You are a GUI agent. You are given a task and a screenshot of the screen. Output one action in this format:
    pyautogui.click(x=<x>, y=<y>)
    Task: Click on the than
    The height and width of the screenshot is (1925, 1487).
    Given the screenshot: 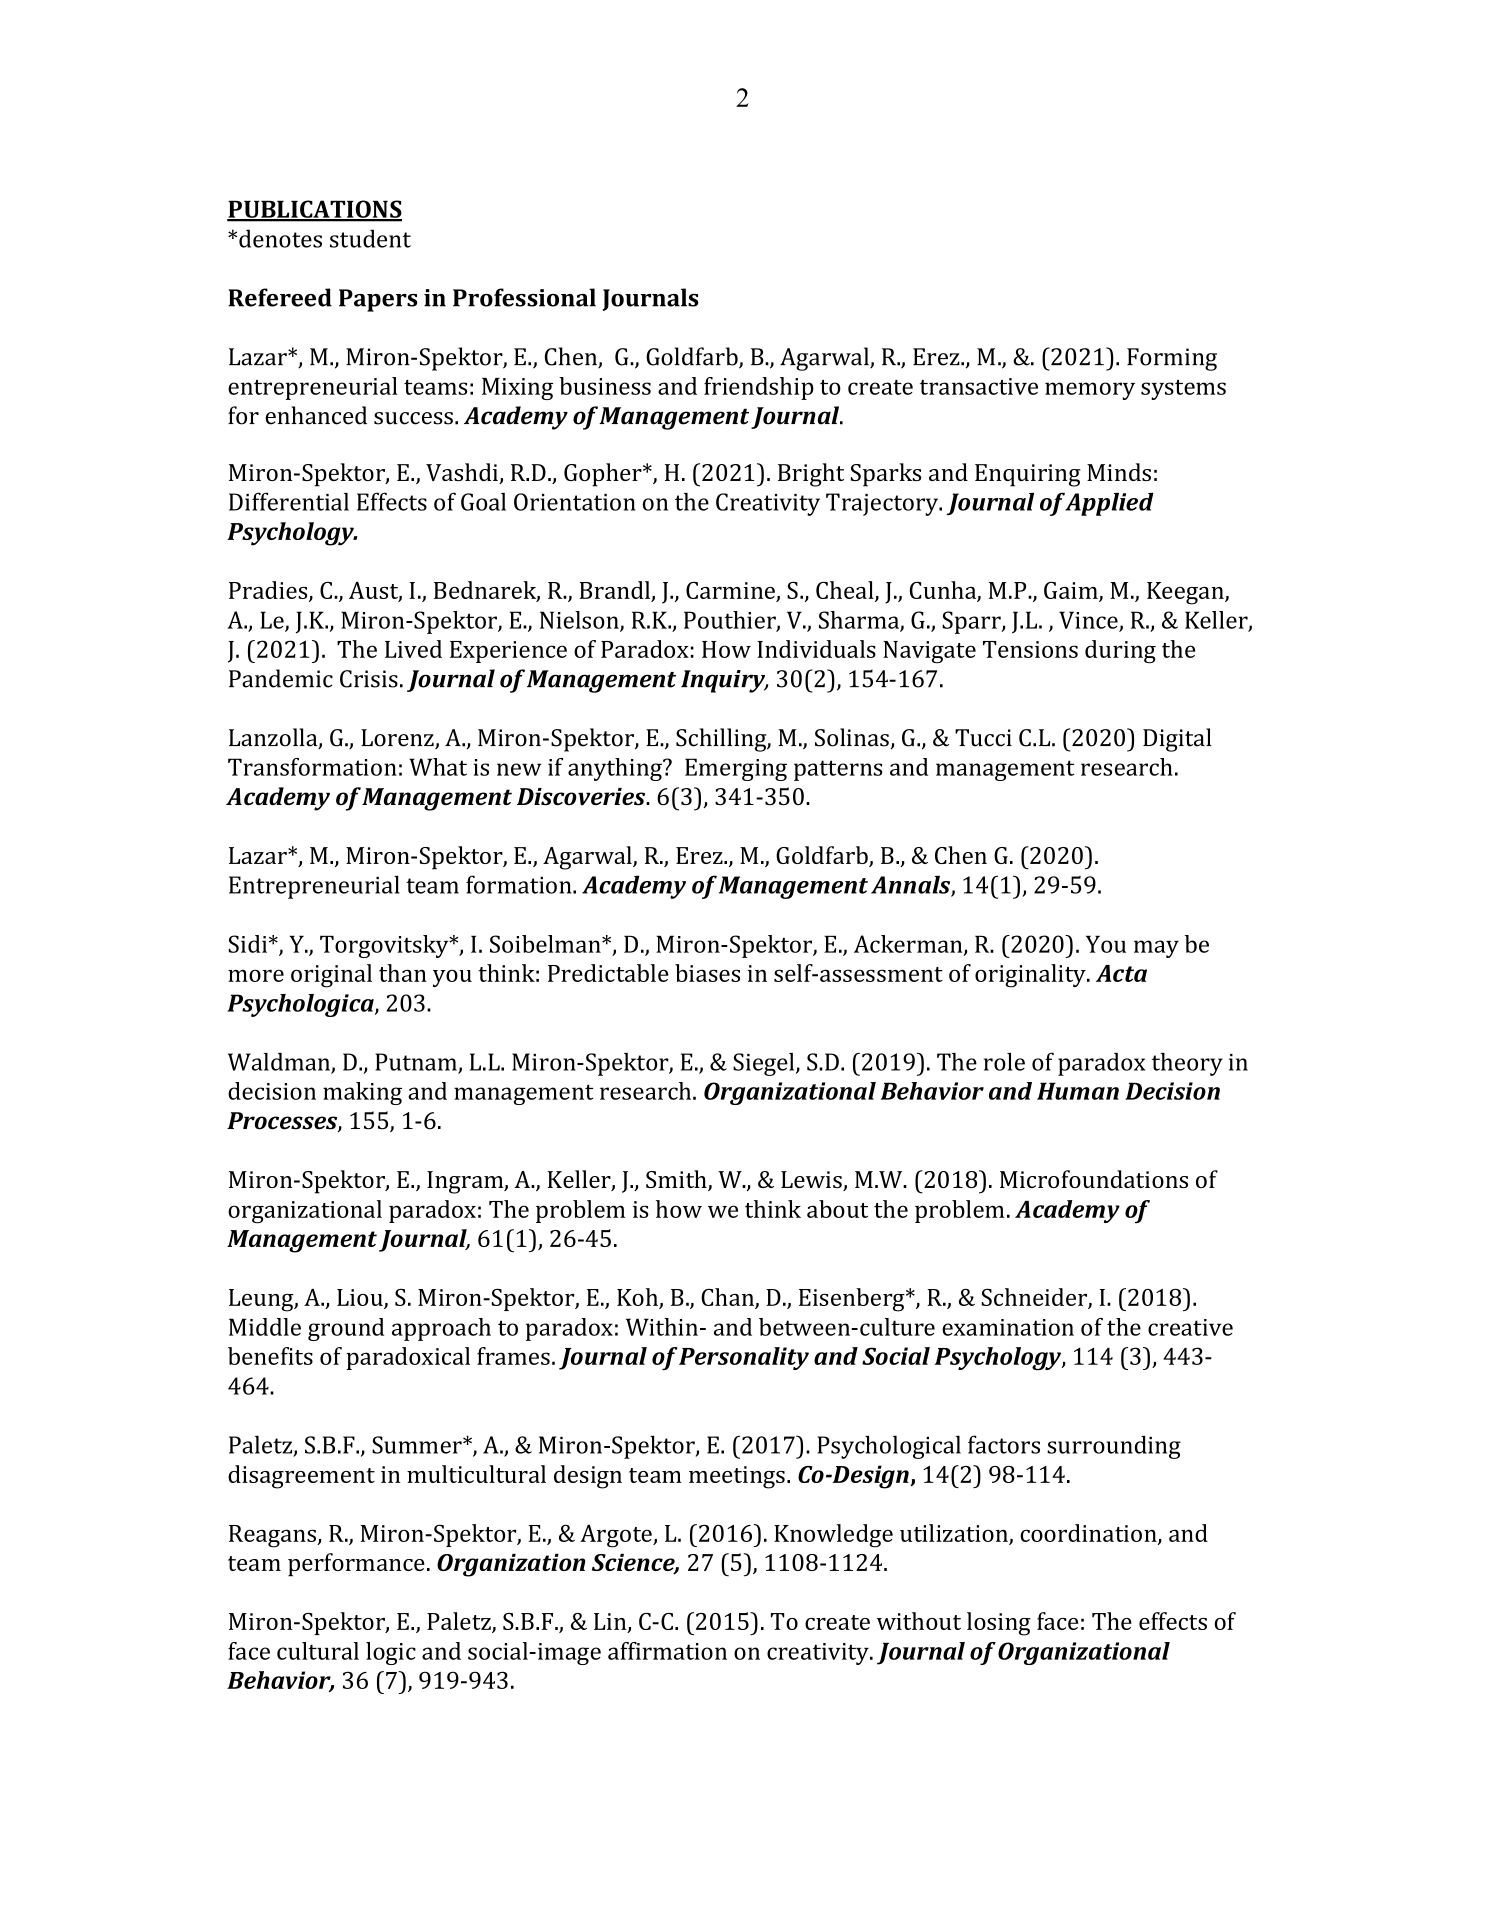 What is the action you would take?
    pyautogui.click(x=403, y=973)
